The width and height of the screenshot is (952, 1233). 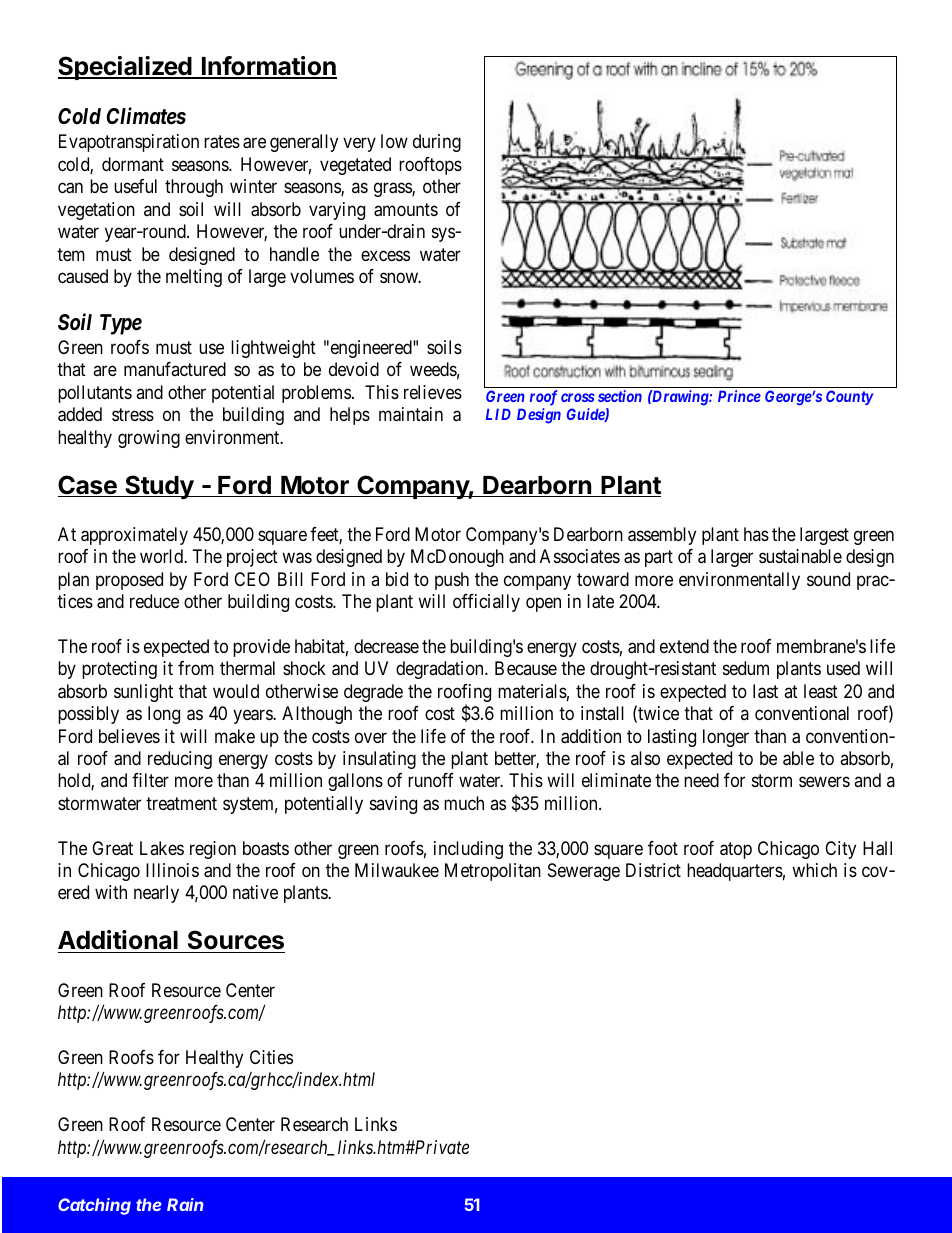 I want to click on during, so click(x=437, y=143).
